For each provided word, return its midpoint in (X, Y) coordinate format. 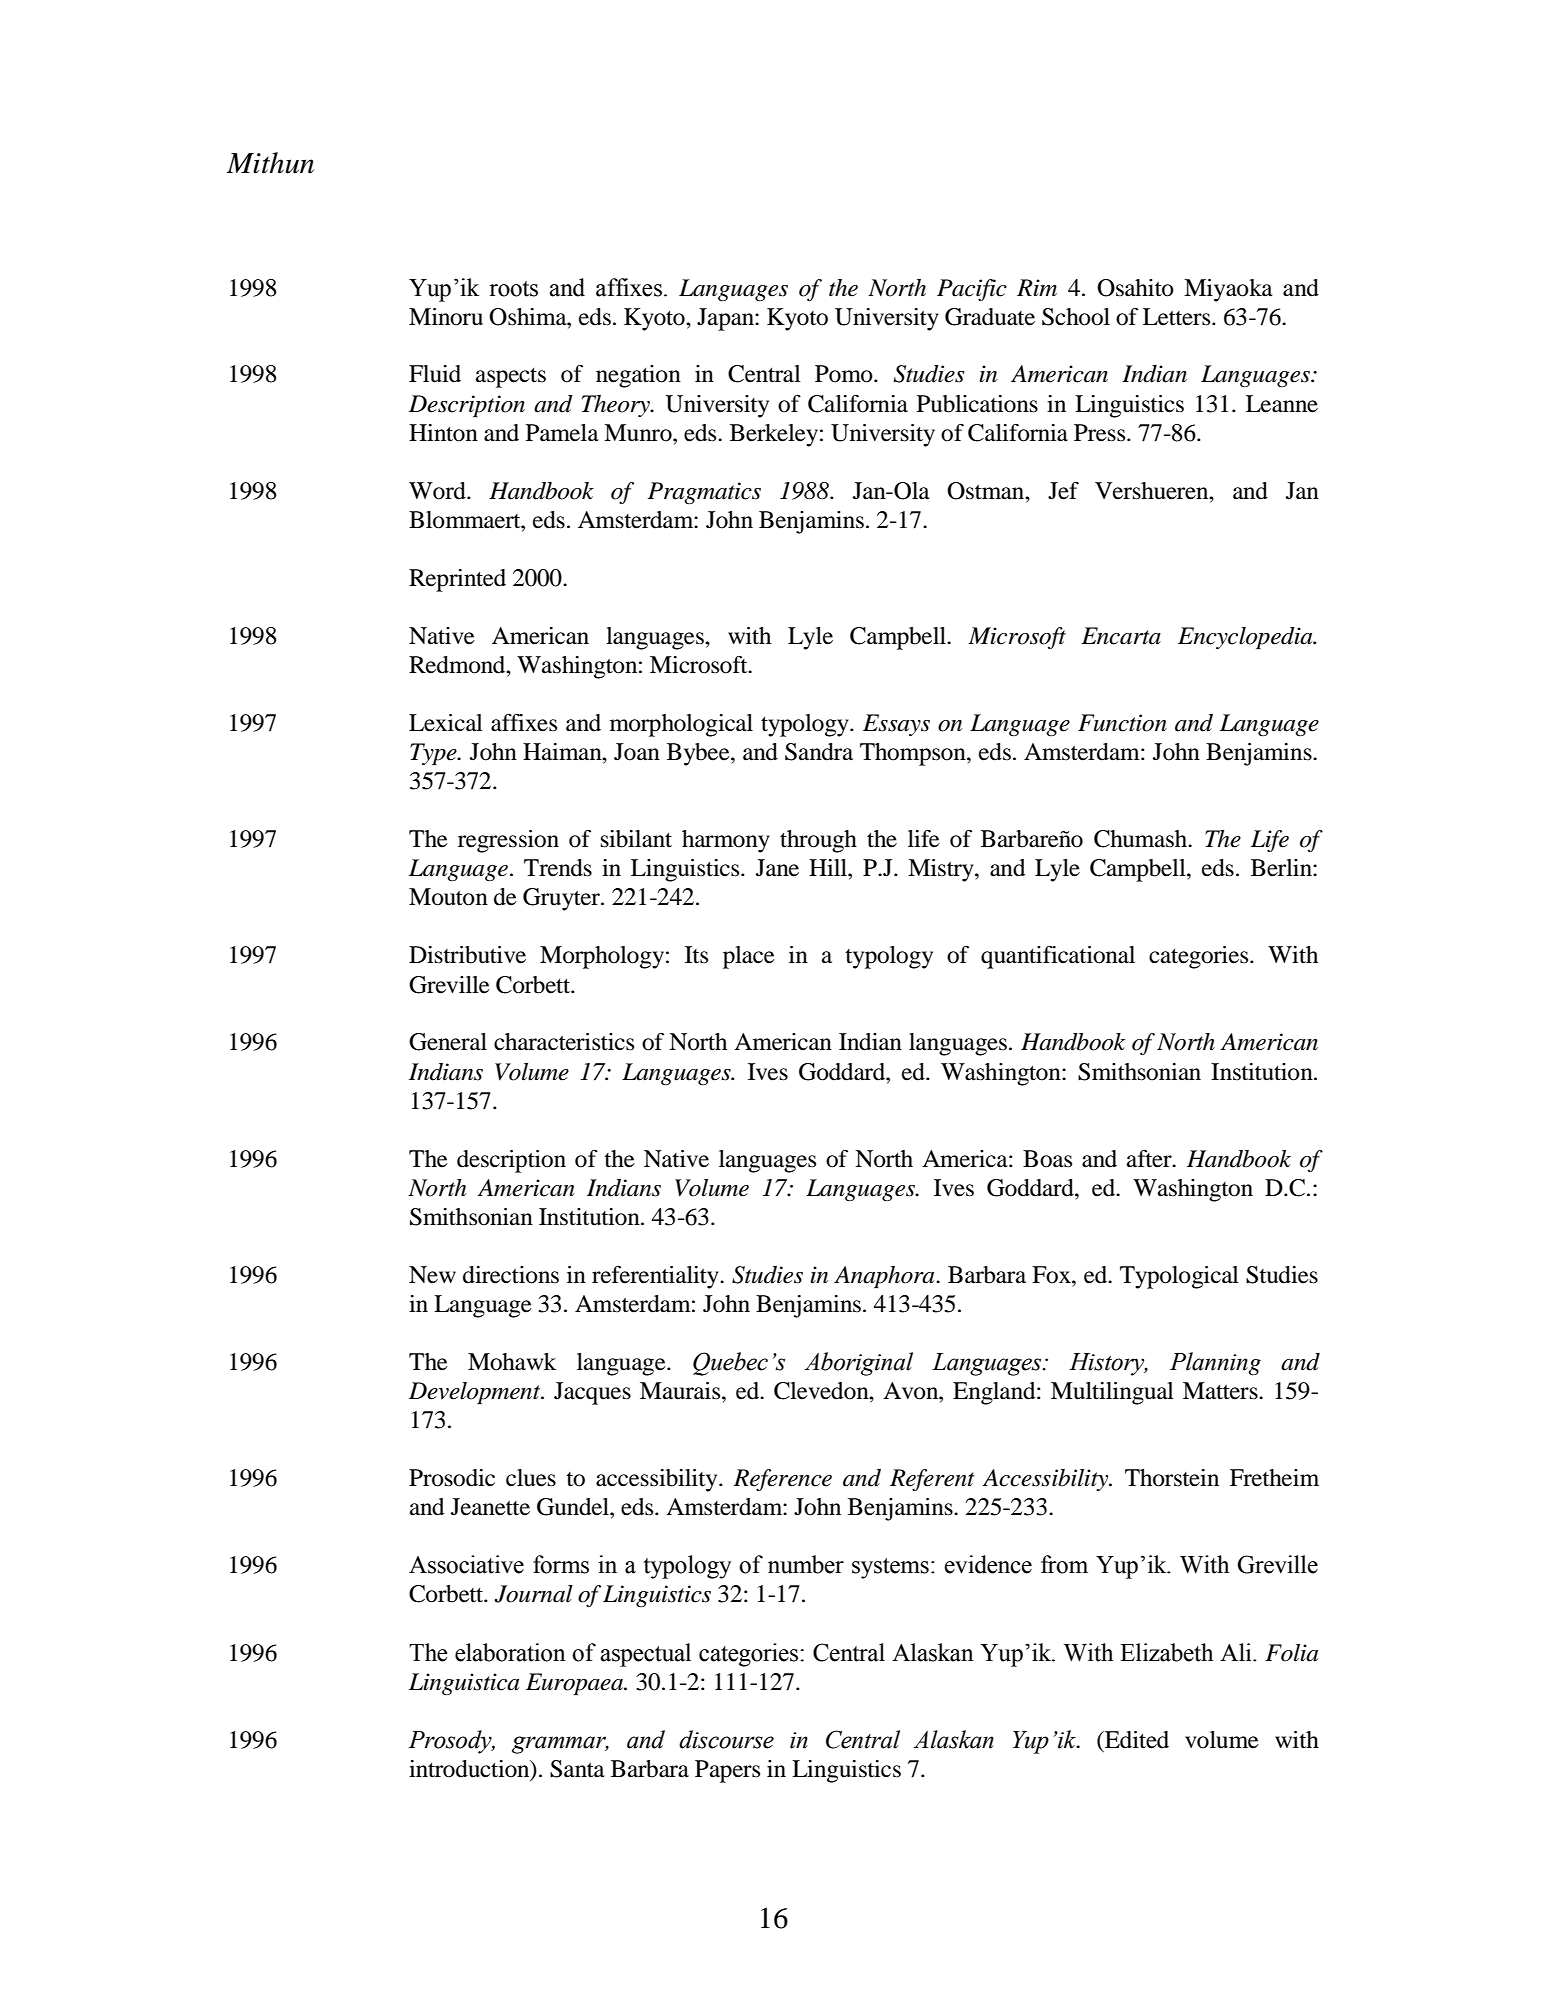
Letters (1178, 317)
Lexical (446, 723)
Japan (726, 319)
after (1150, 1159)
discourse (726, 1739)
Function (1122, 723)
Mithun (270, 163)
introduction (470, 1769)
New (432, 1275)
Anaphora (885, 1277)
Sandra (819, 752)
